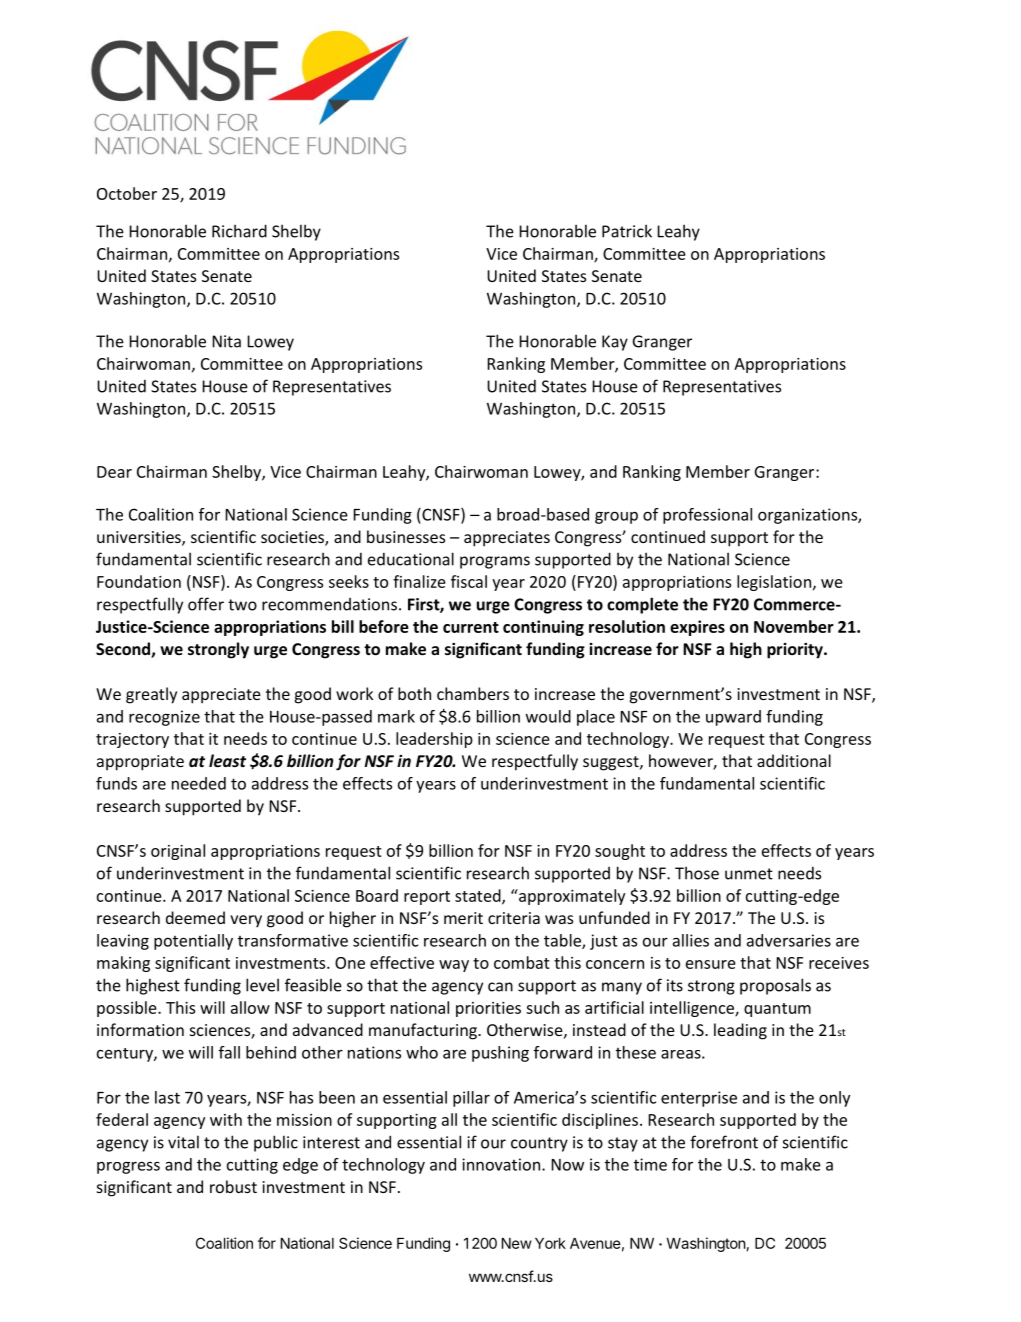 This page has height=1322, width=1021. I want to click on Patrick, so click(627, 231).
